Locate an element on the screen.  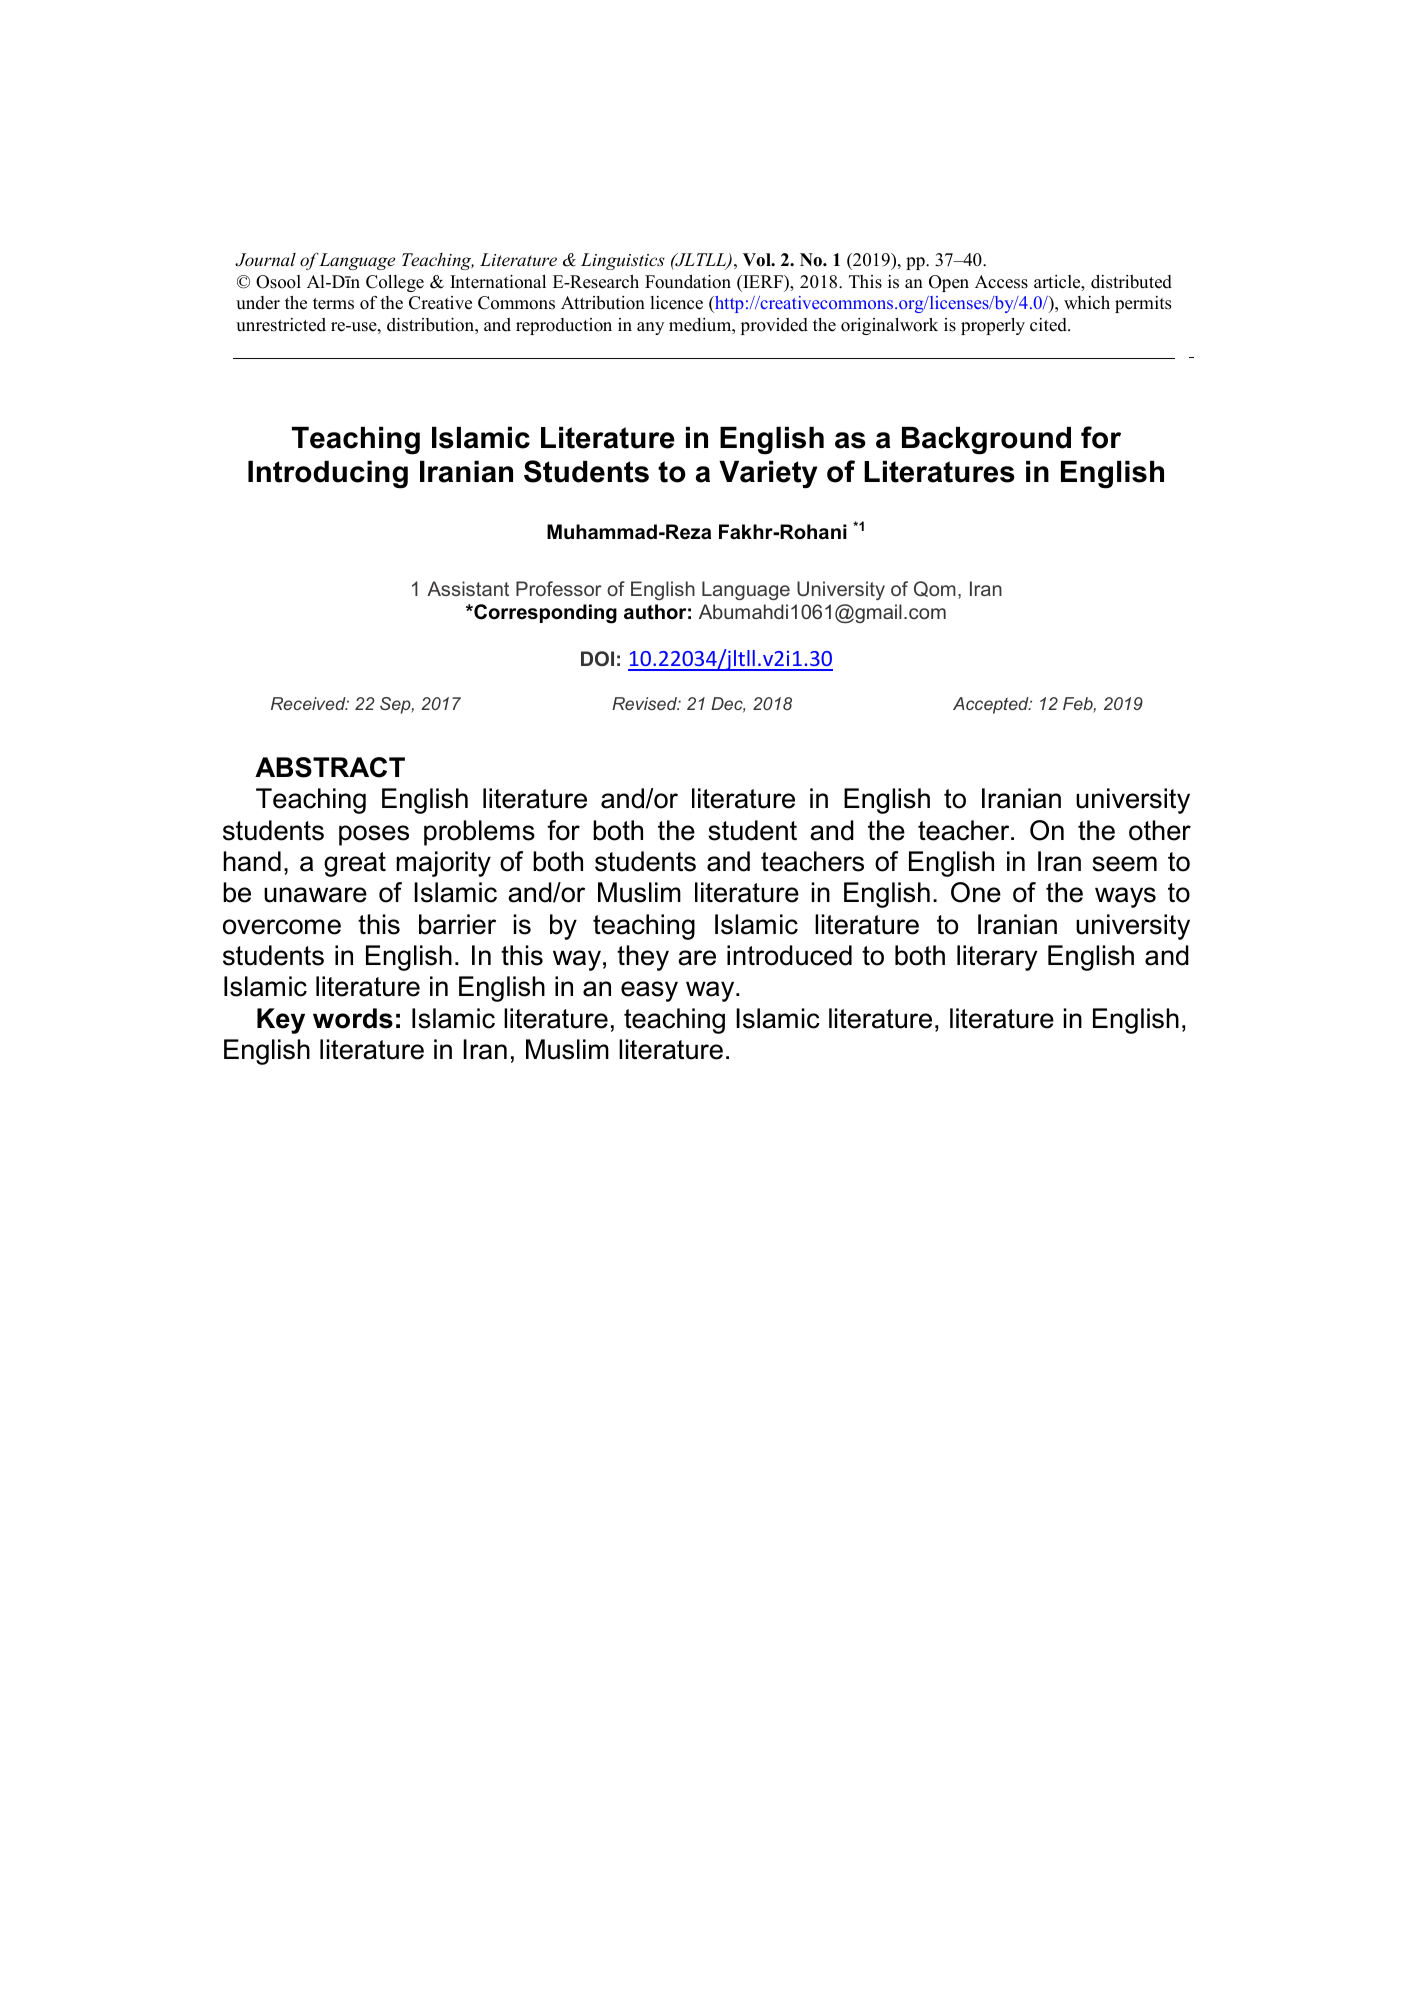
licence is located at coordinates (676, 303).
